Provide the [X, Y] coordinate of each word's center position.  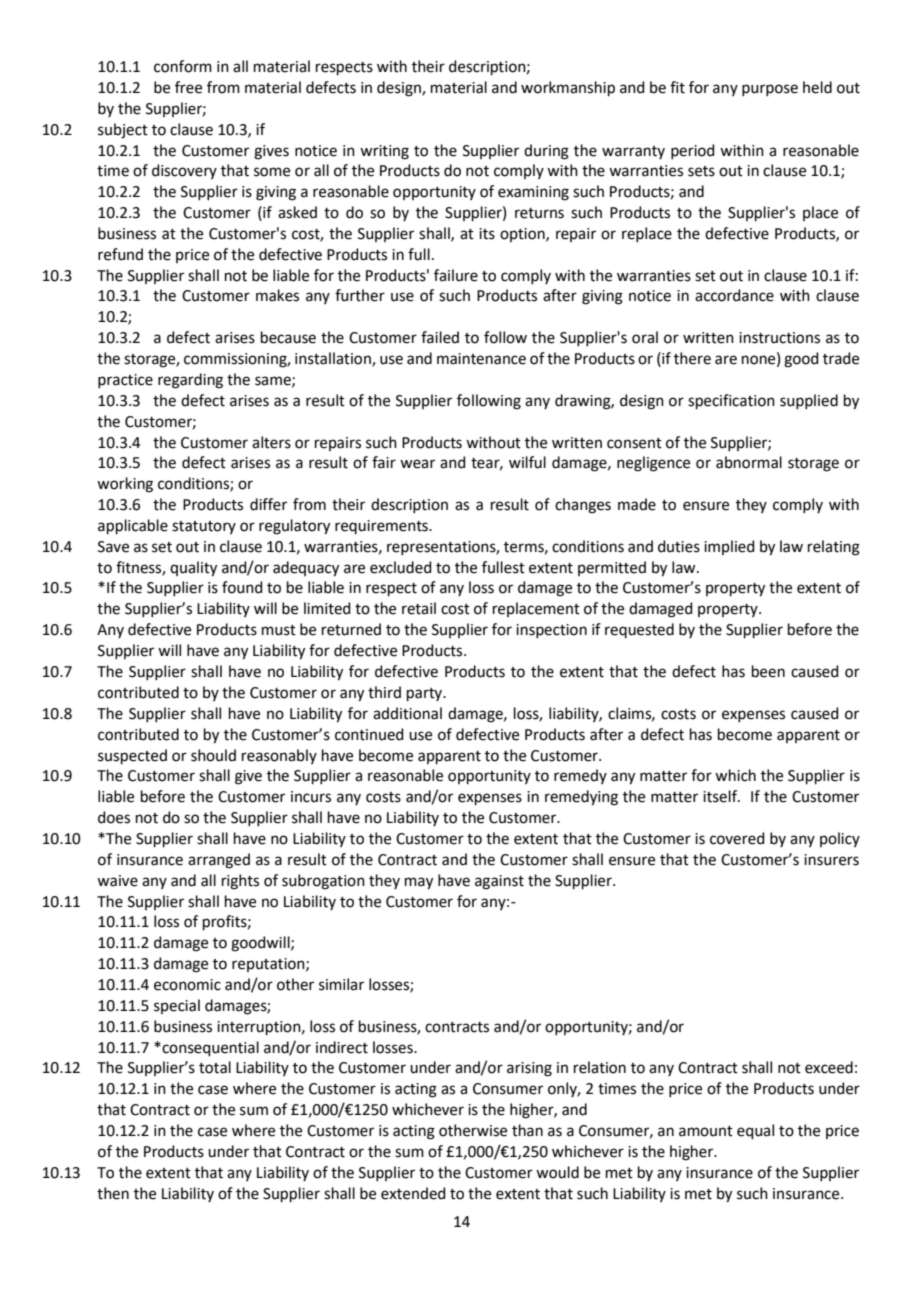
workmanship [568, 88]
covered [737, 838]
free [188, 87]
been [768, 671]
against [499, 882]
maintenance [481, 359]
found [242, 587]
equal [755, 1131]
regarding [190, 381]
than [527, 1130]
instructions [779, 338]
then [113, 1193]
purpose [770, 90]
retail [419, 608]
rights [240, 882]
